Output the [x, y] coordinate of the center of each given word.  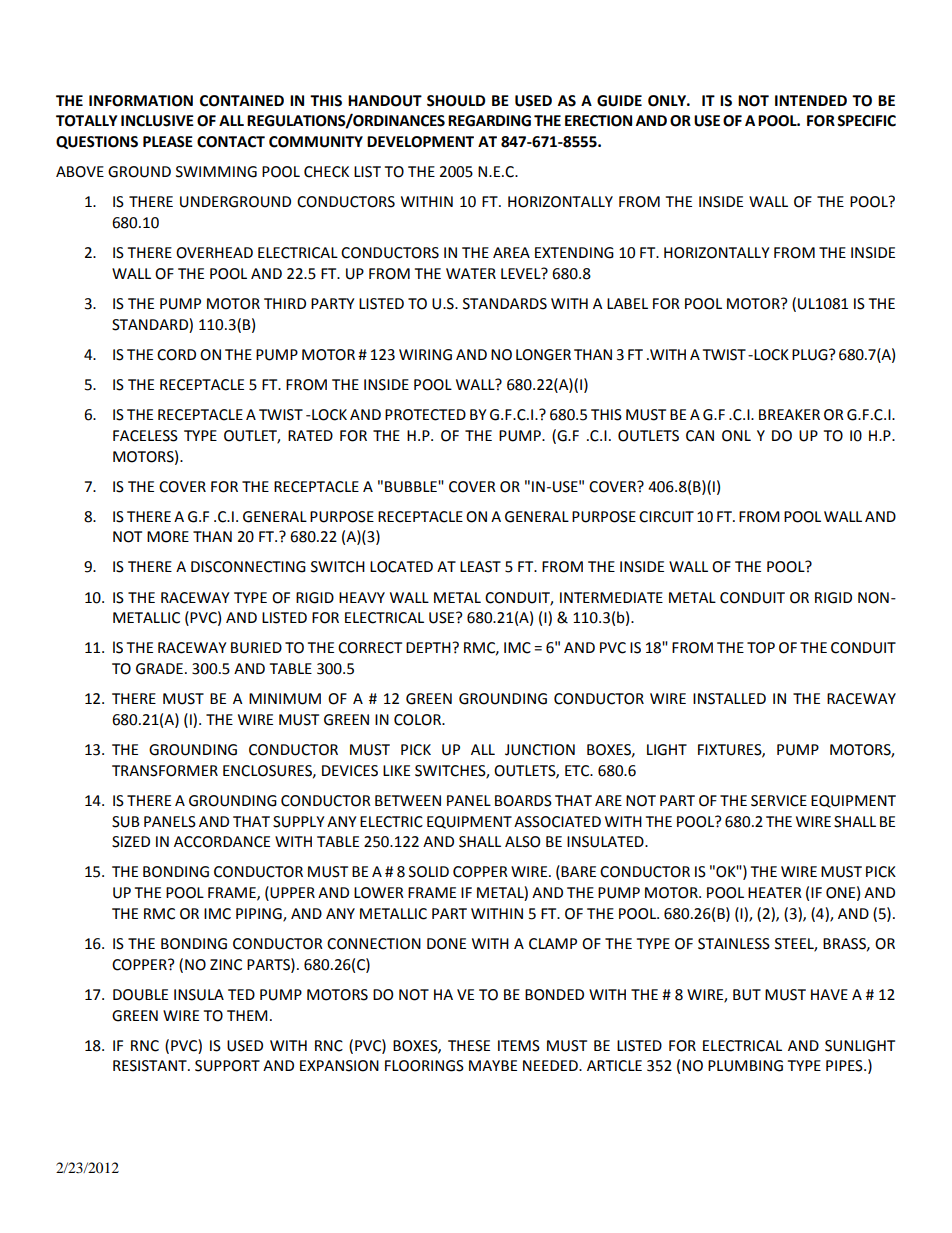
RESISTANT [151, 1066]
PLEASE [168, 142]
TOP [761, 648]
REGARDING [489, 121]
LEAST [480, 567]
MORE [168, 537]
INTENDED [811, 100]
